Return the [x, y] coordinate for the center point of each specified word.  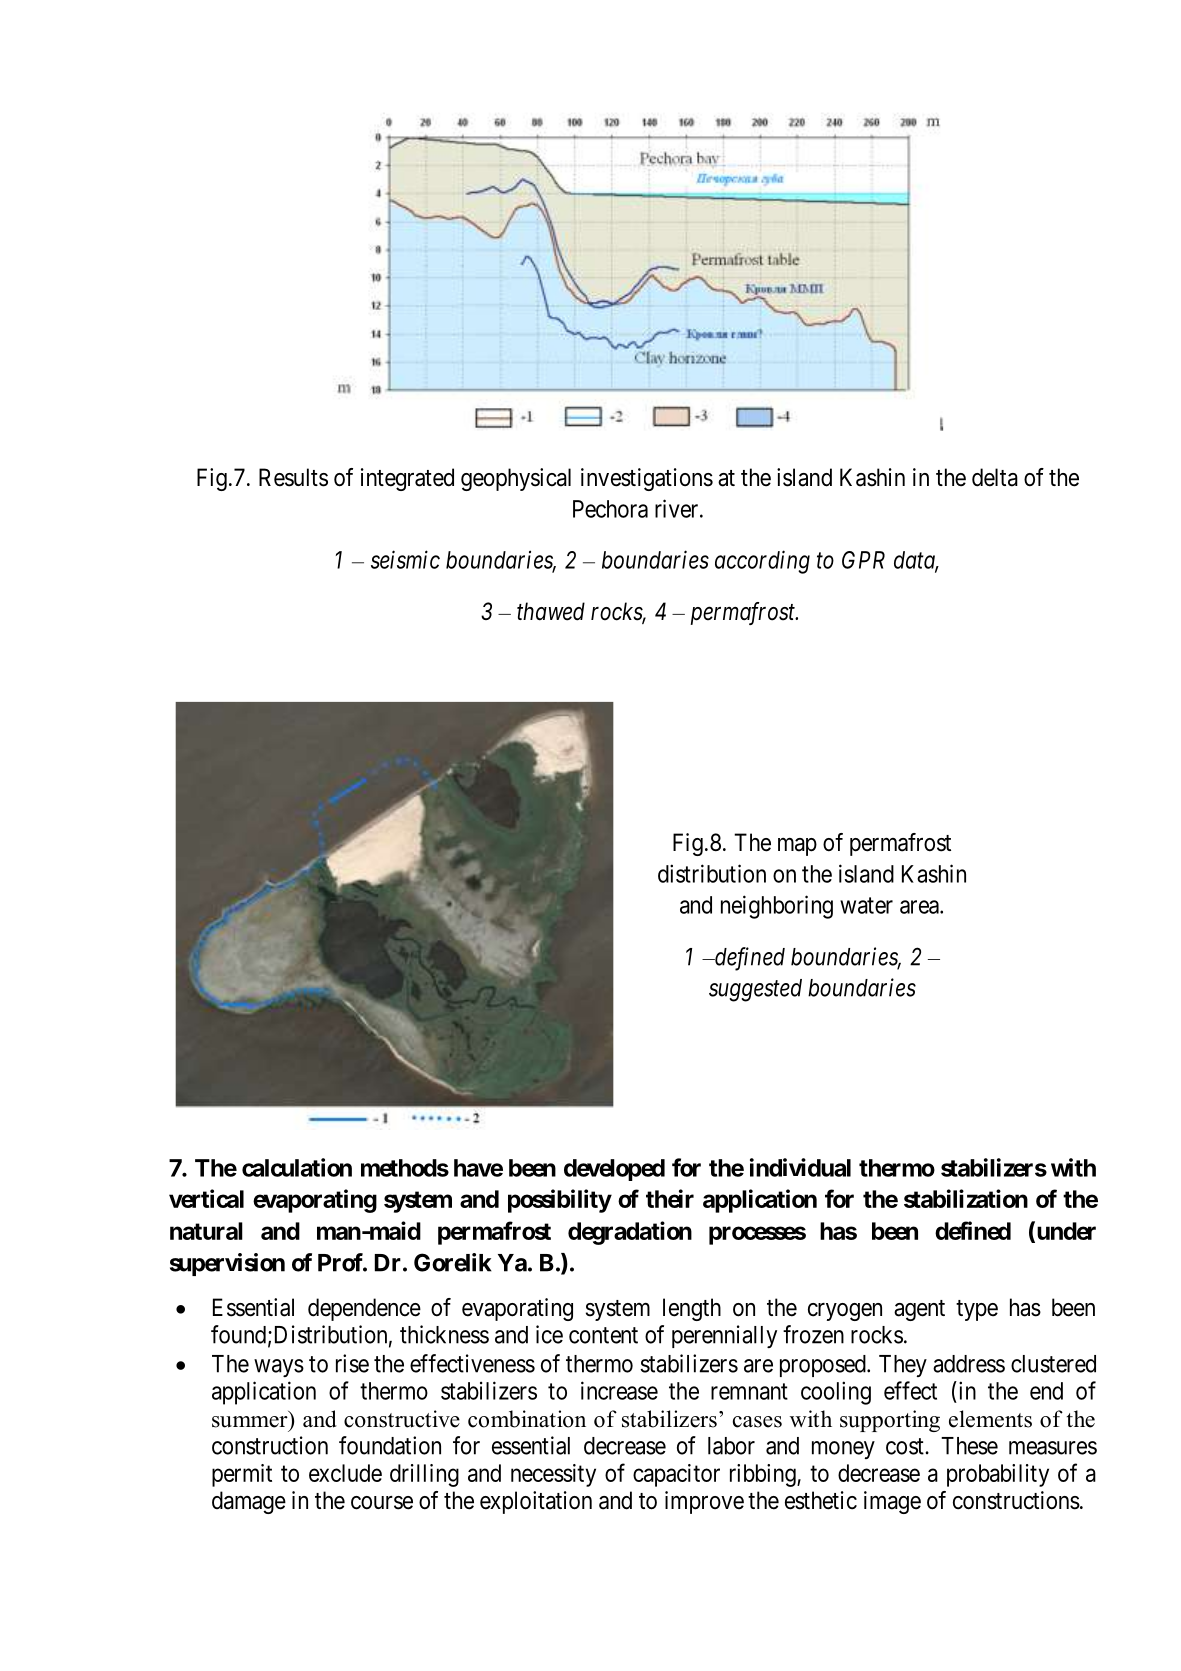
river [678, 508]
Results [293, 477]
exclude [345, 1473]
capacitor [676, 1475]
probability [998, 1475]
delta [995, 477]
